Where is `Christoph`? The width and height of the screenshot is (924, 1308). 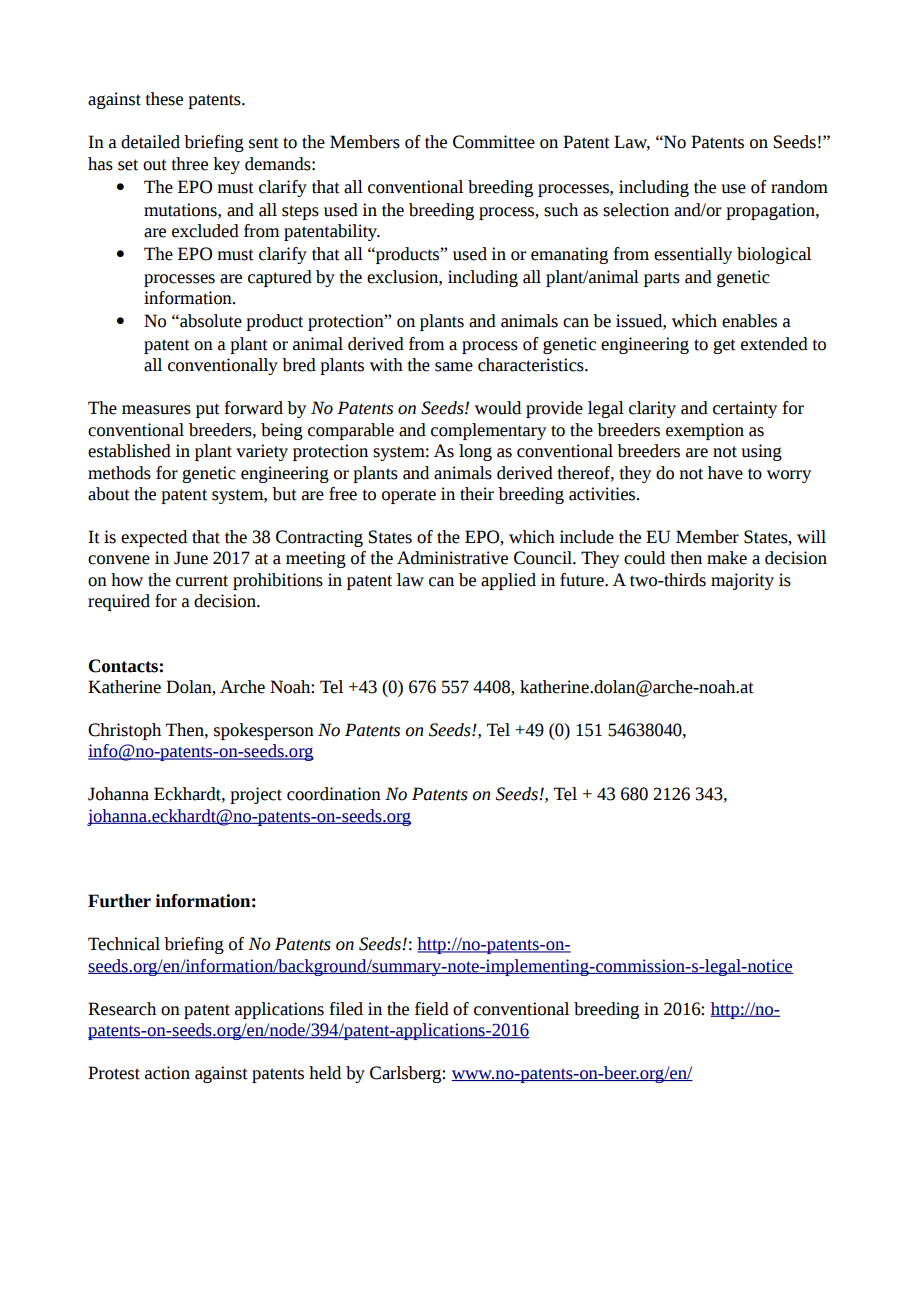
Christoph is located at coordinates (124, 731).
